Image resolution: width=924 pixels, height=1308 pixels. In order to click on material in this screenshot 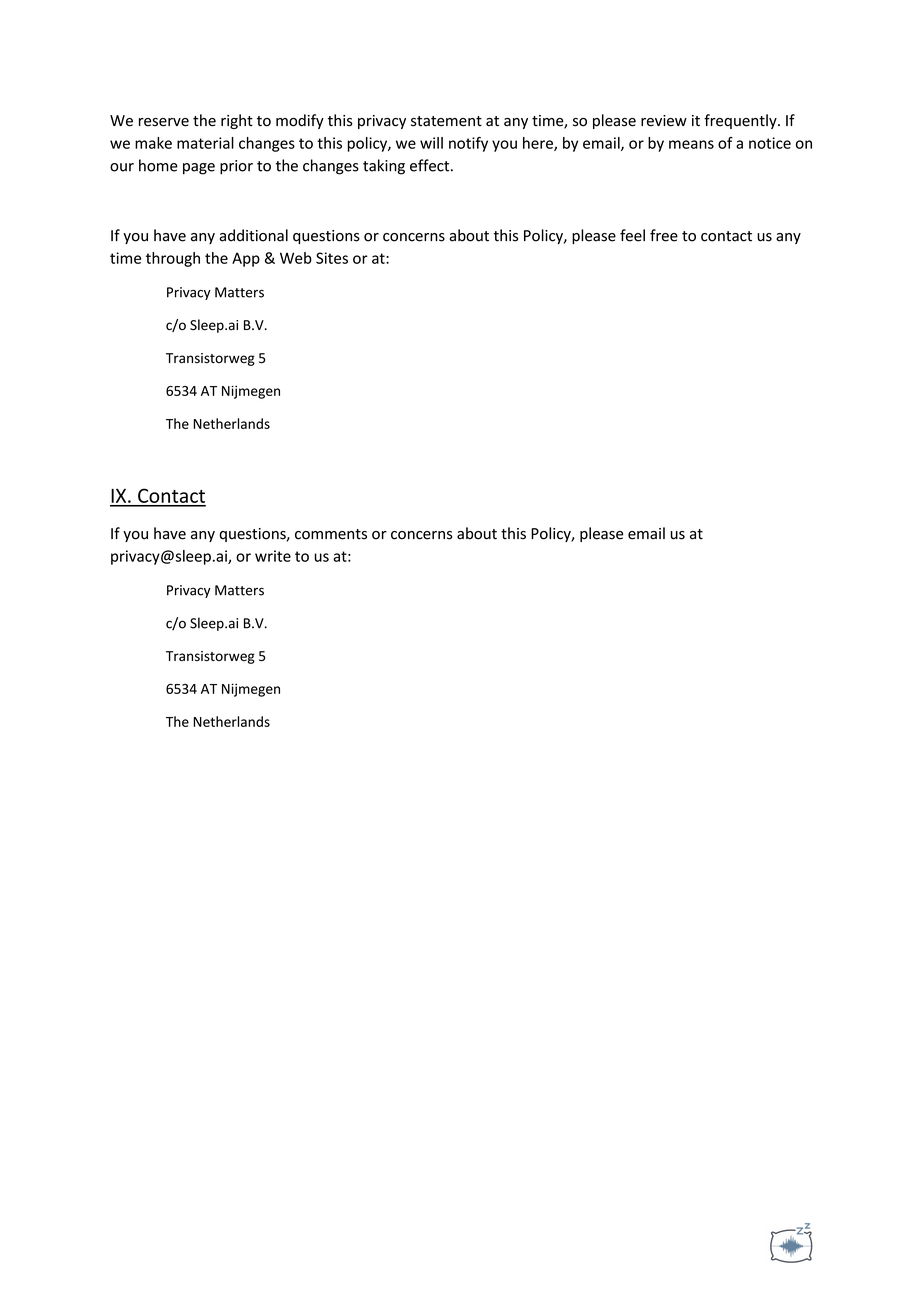, I will do `click(205, 143)`.
